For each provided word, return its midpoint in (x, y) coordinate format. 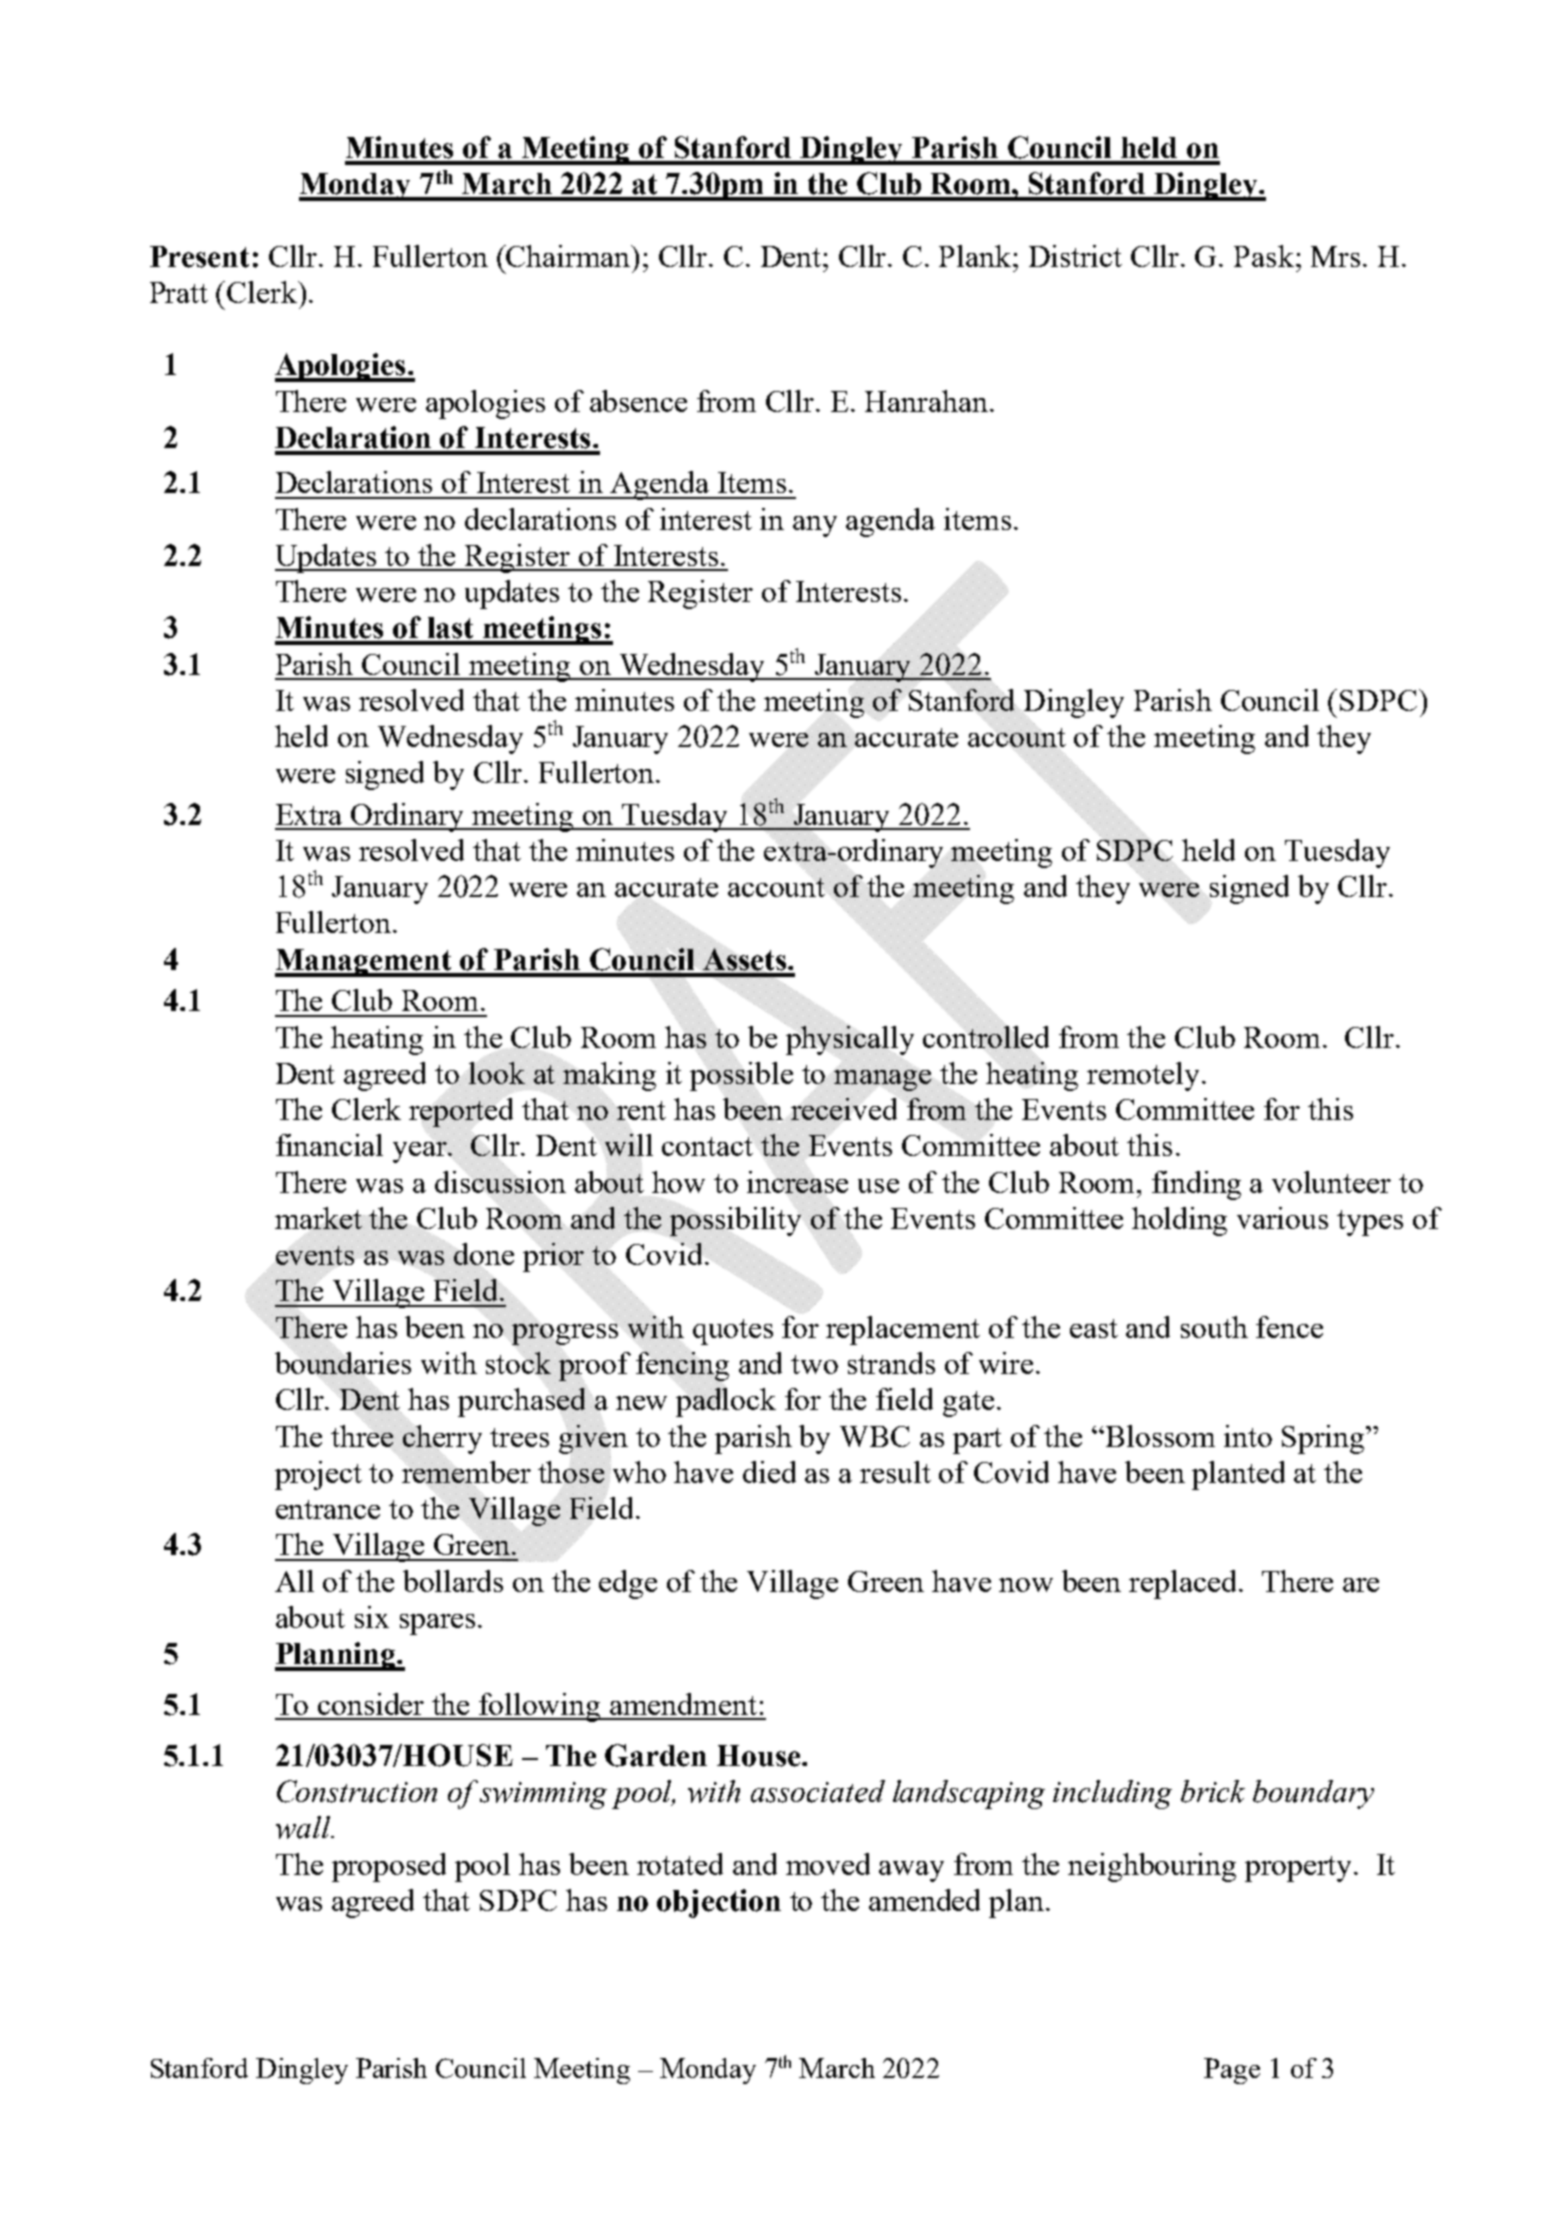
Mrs (1335, 256)
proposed (389, 1867)
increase (797, 1182)
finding (1196, 1185)
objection (719, 1903)
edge (628, 1584)
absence (638, 401)
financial (329, 1145)
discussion (500, 1182)
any (815, 526)
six (372, 1617)
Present (199, 257)
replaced (1184, 1584)
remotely (1143, 1076)
